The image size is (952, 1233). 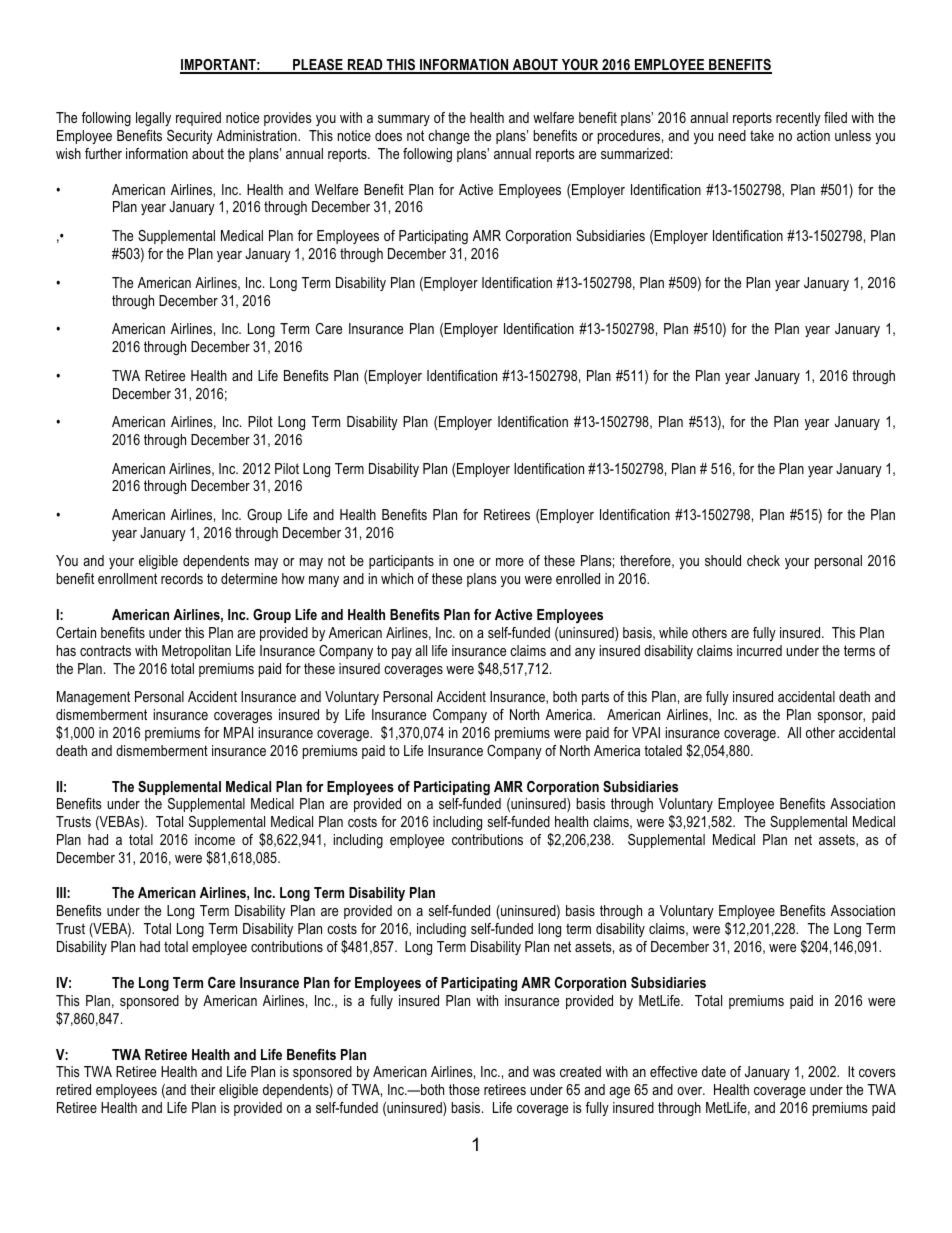 I want to click on income, so click(x=215, y=839).
